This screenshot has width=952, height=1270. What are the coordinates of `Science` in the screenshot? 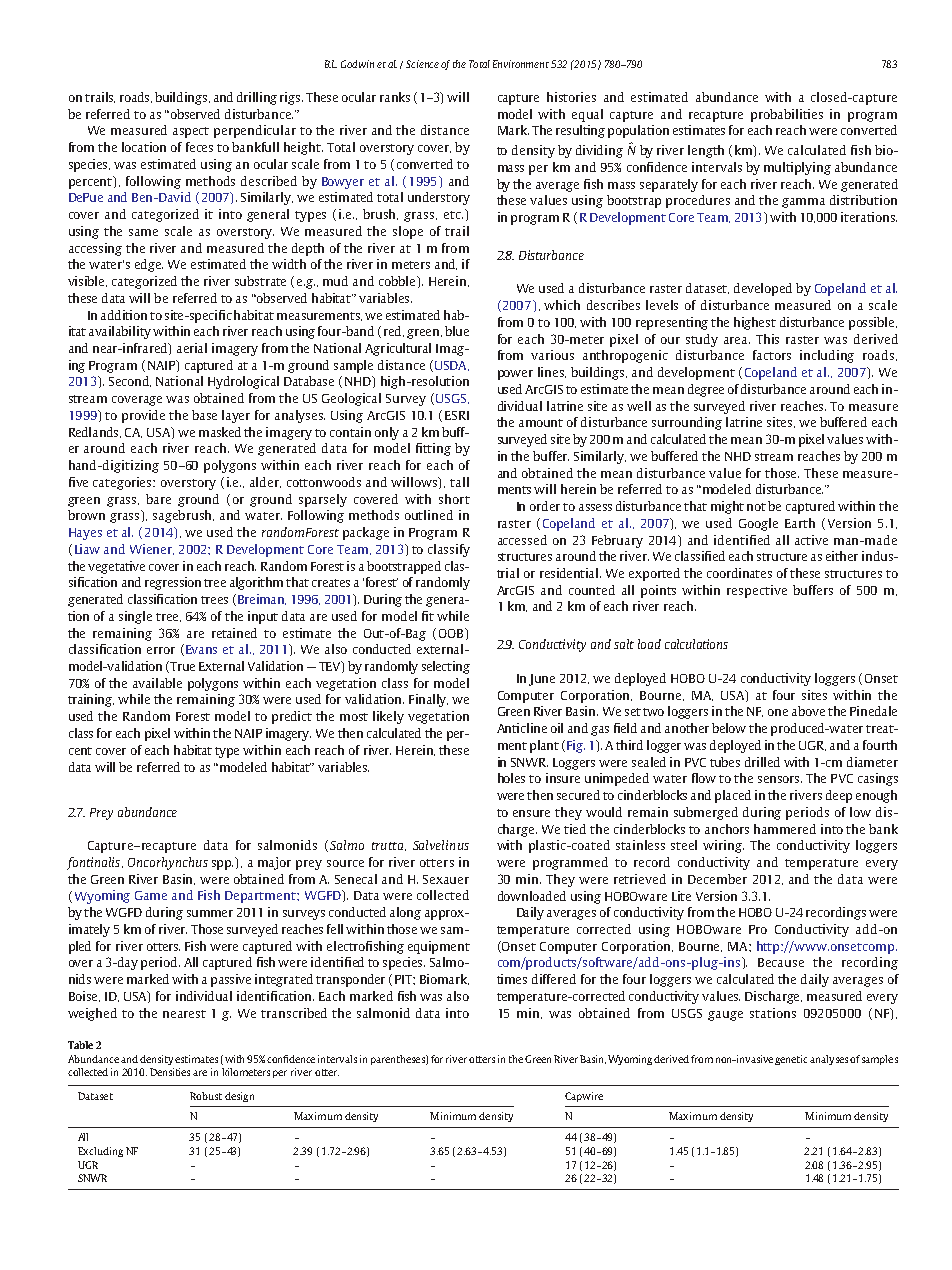 It's located at (422, 64).
